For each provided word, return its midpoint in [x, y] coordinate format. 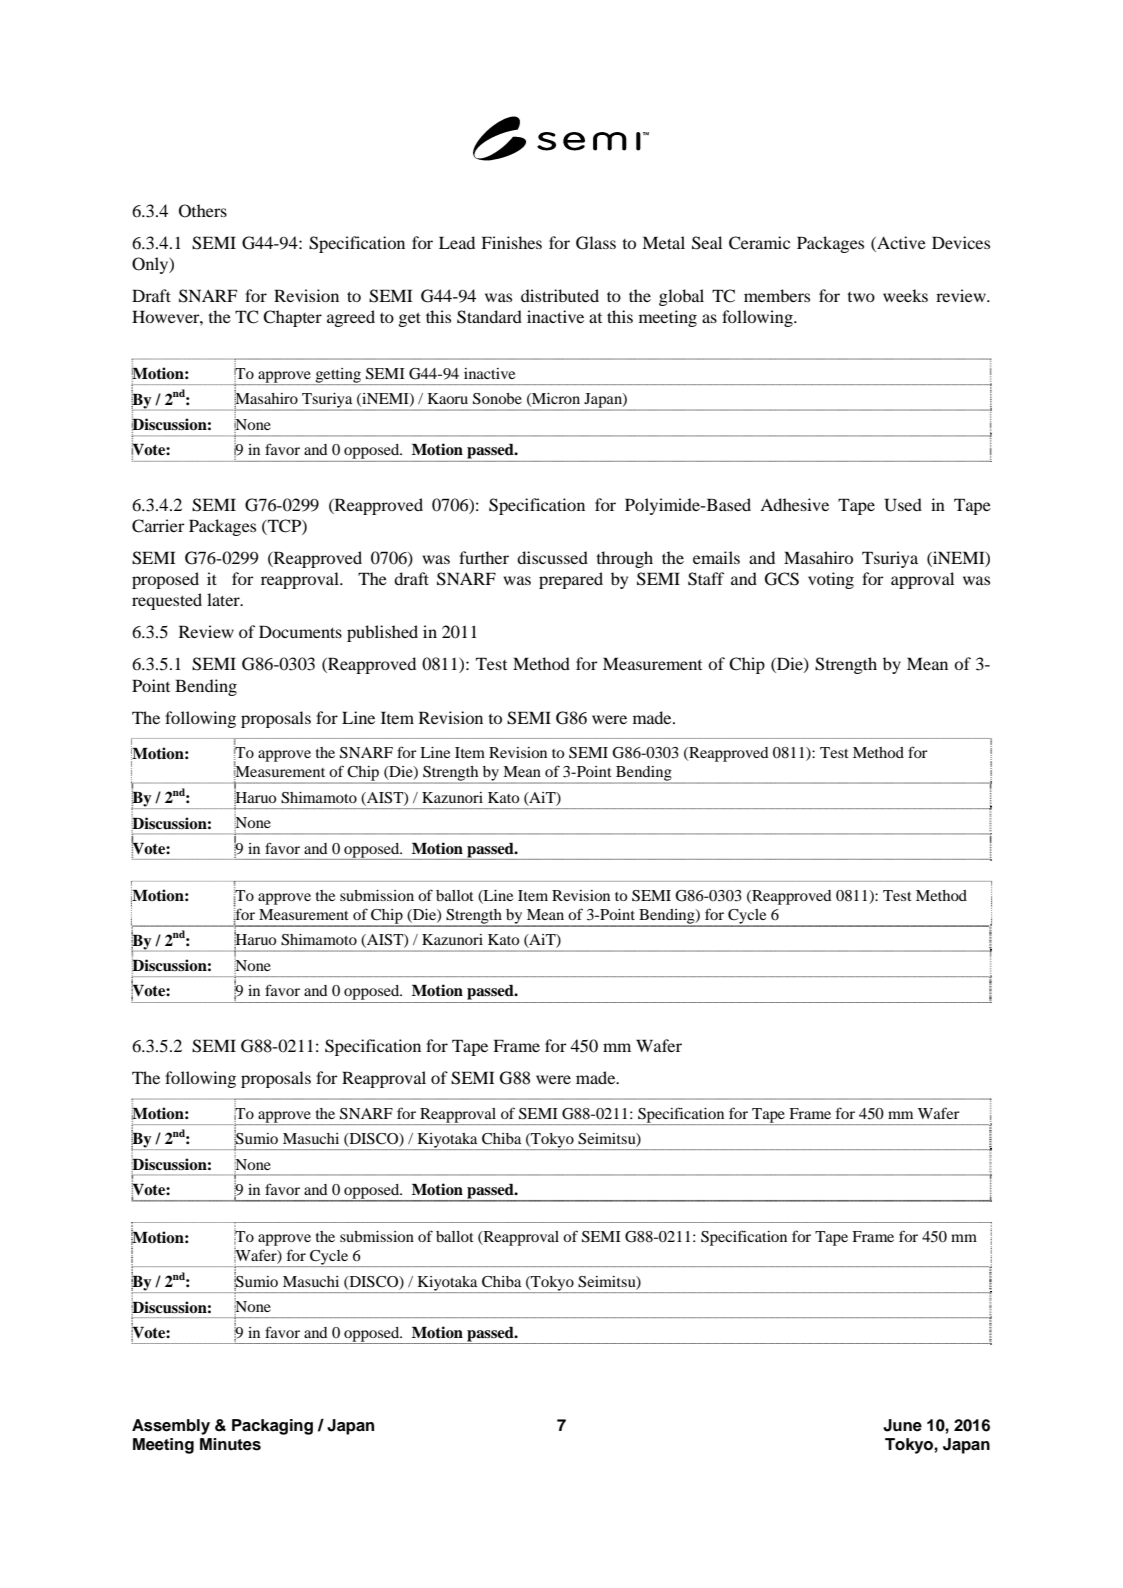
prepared [571, 580]
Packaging [272, 1427]
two [861, 297]
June [902, 1425]
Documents [300, 631]
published [382, 633]
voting [831, 580]
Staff [706, 579]
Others [203, 211]
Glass [596, 243]
